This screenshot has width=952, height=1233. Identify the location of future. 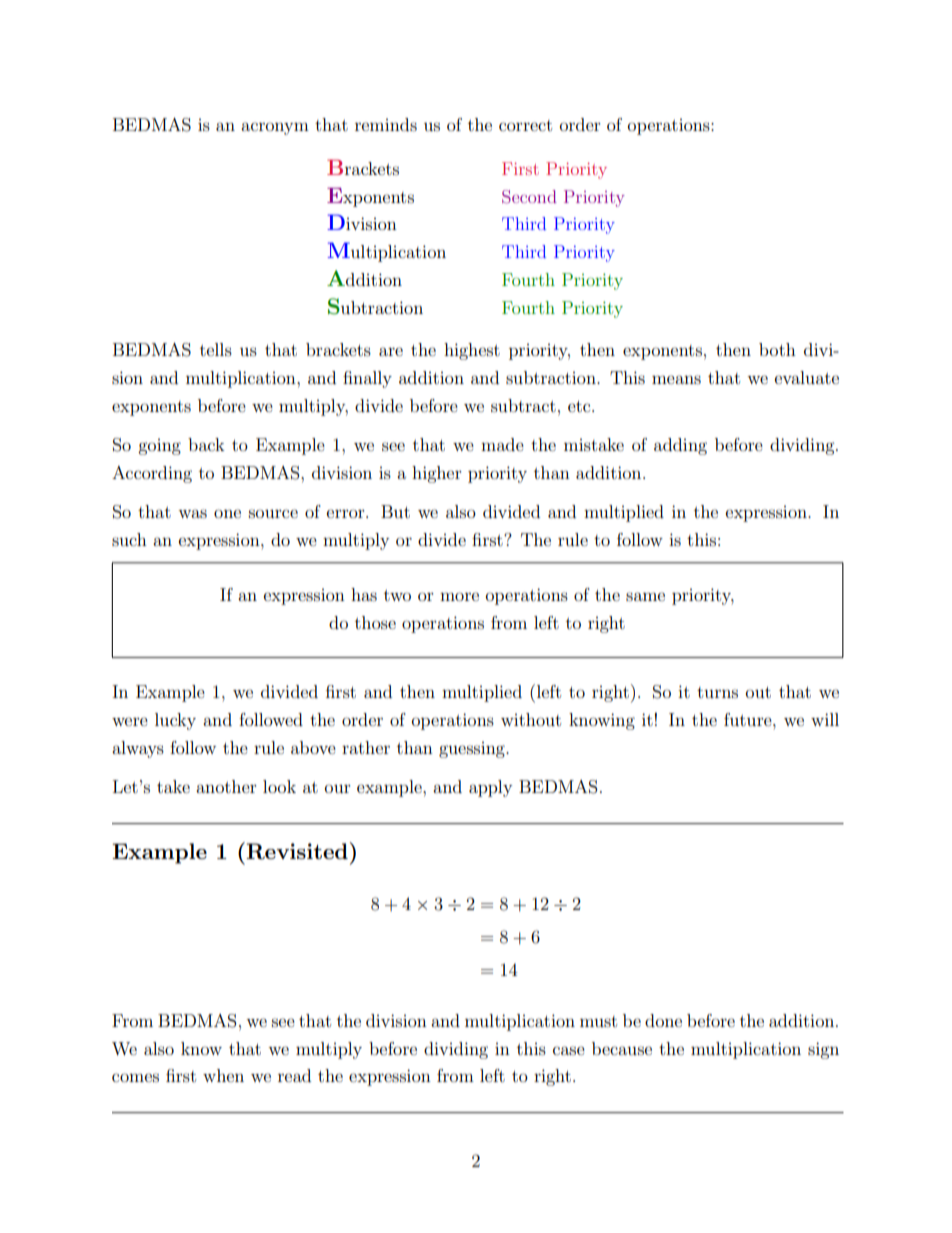
(749, 719).
